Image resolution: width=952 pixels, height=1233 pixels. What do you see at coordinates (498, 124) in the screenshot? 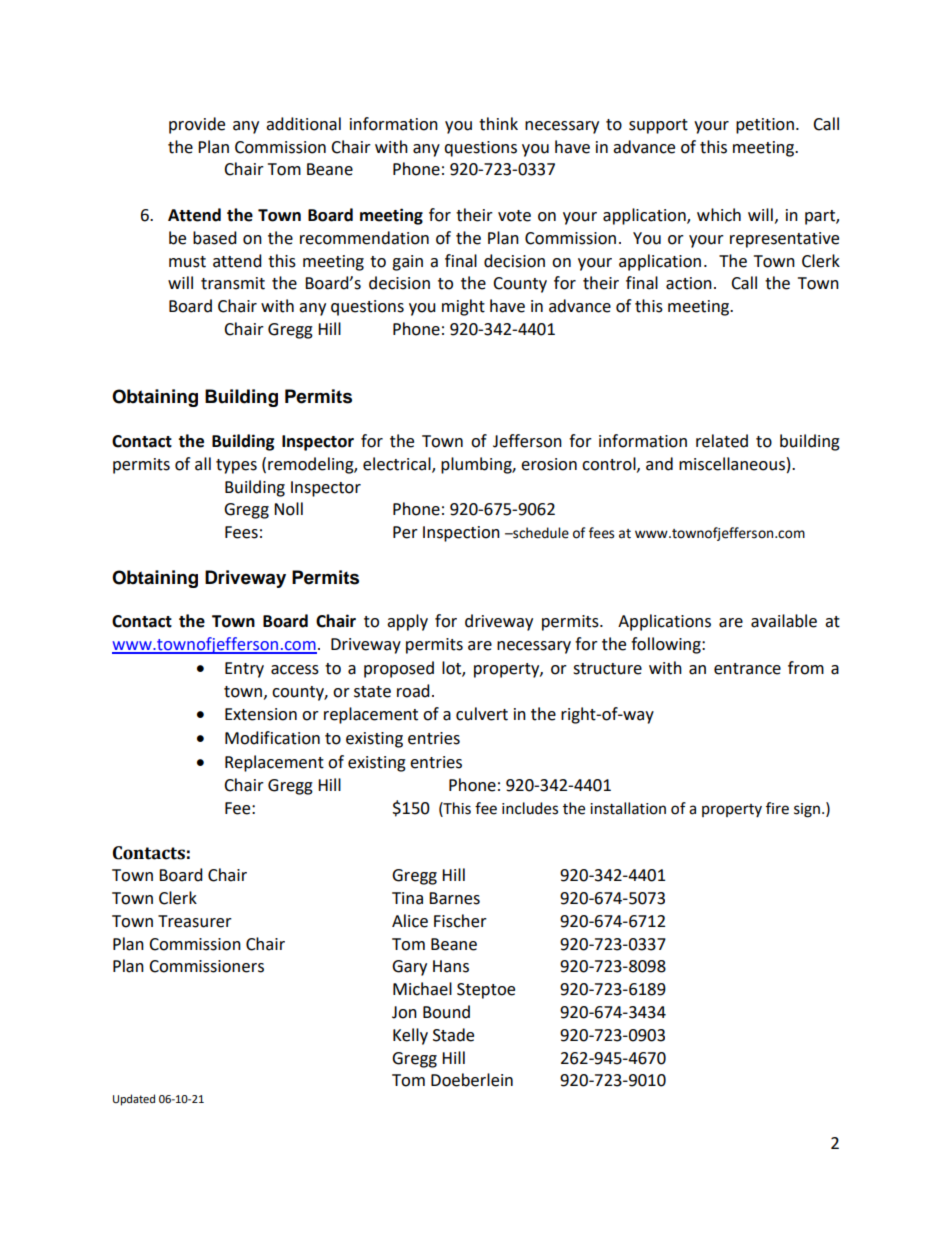
I see `think` at bounding box center [498, 124].
